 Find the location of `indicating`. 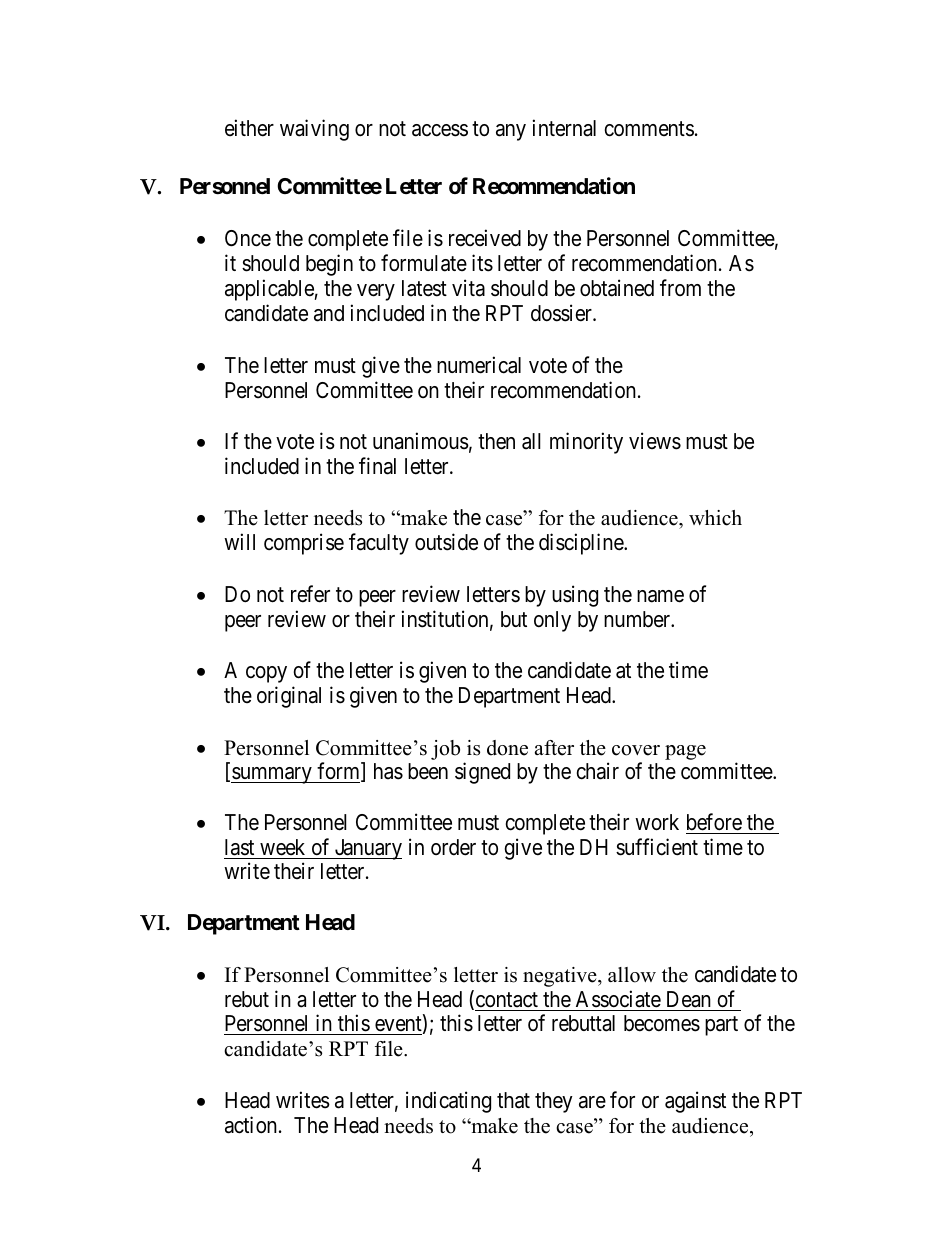

indicating is located at coordinates (448, 1102).
